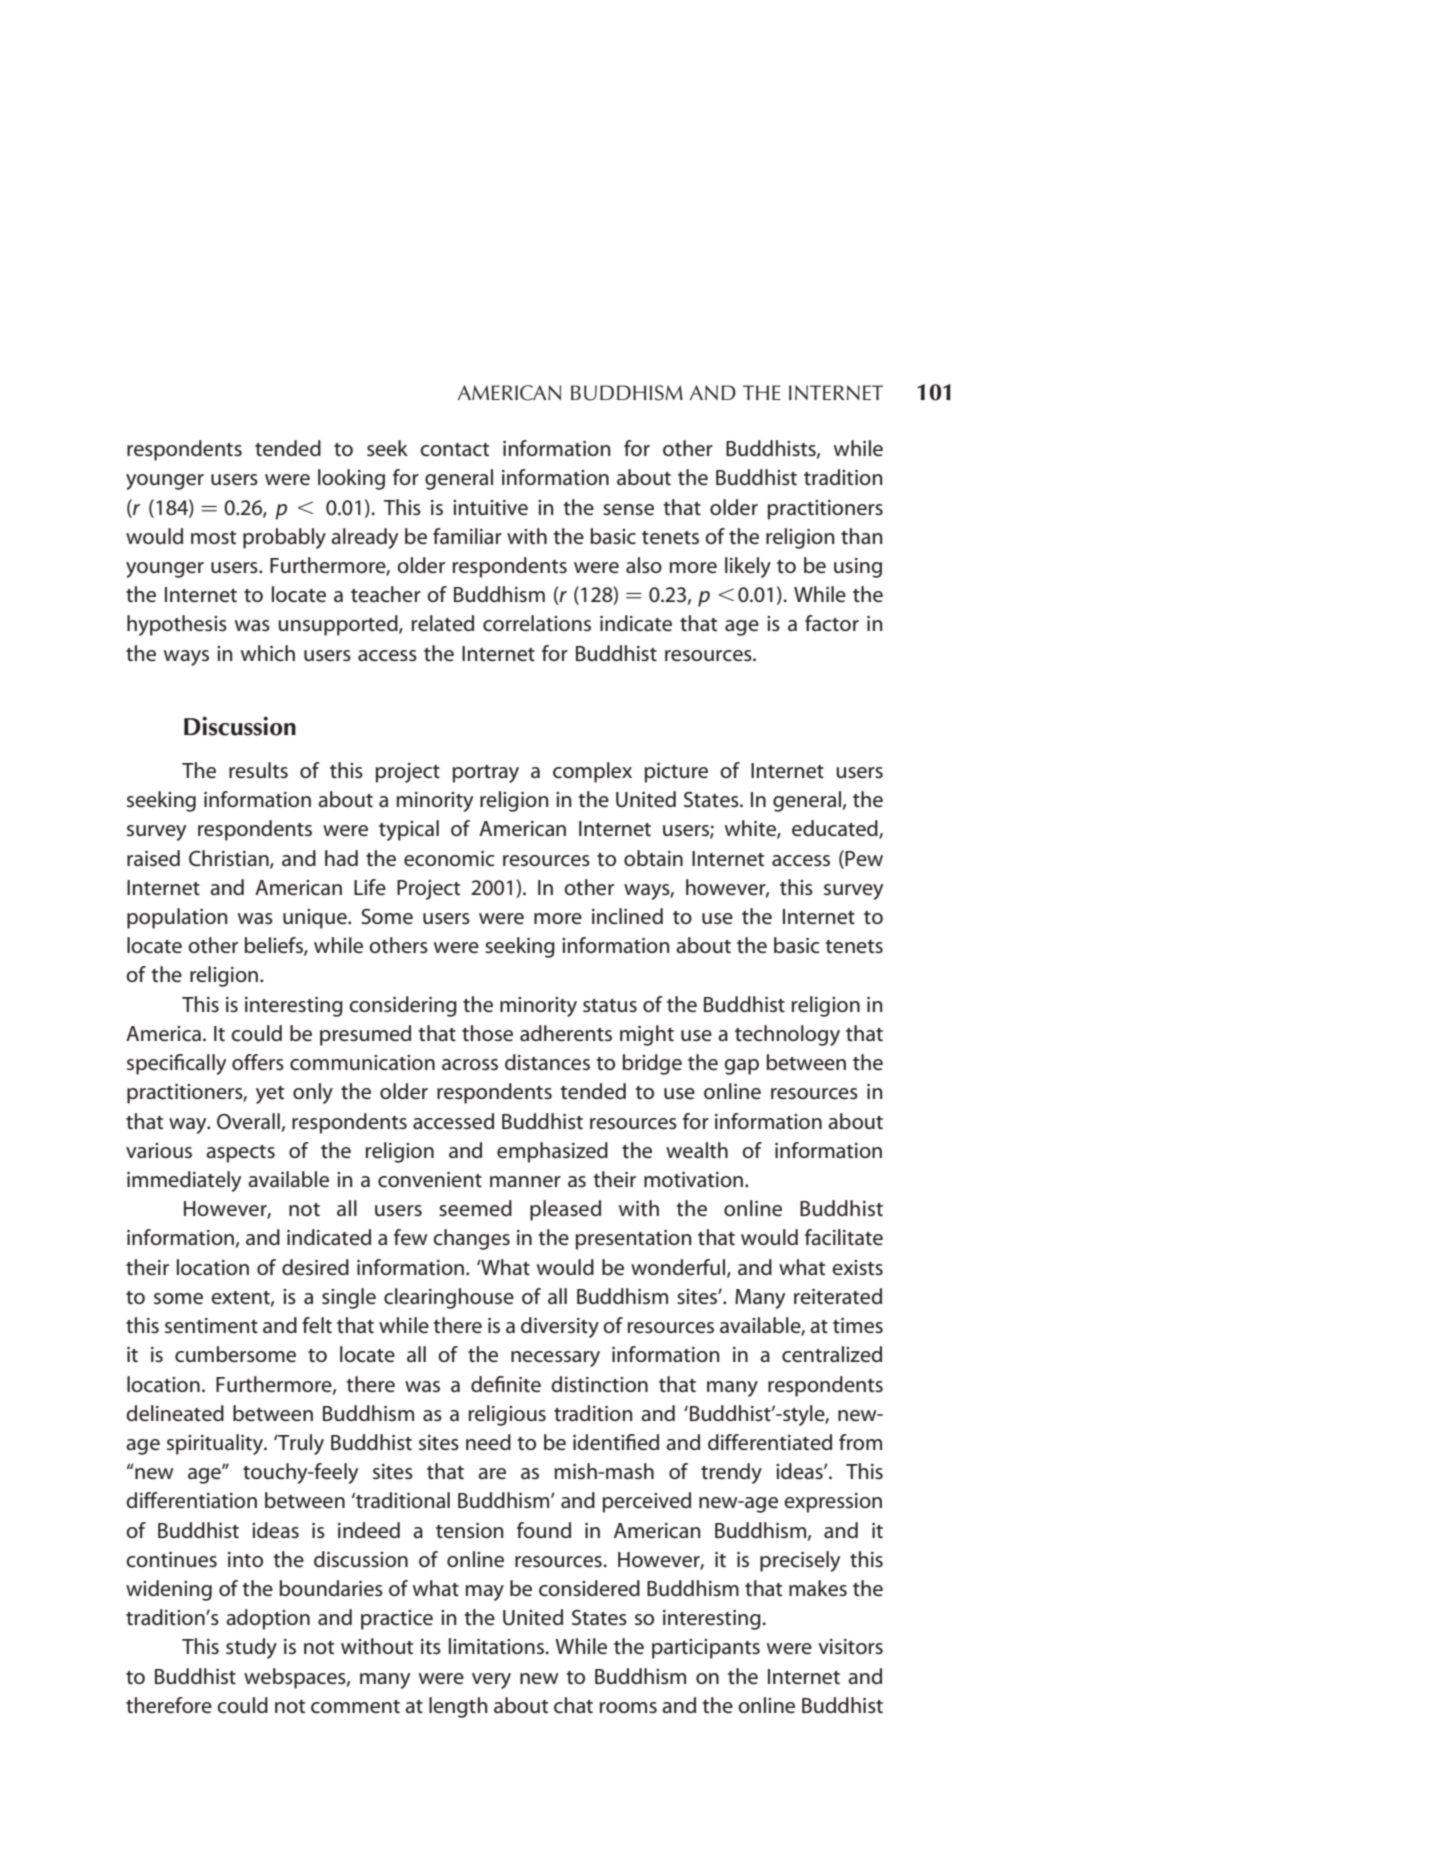 This image has width=1436, height=1858. Describe the element at coordinates (251, 1648) in the image. I see `study` at that location.
